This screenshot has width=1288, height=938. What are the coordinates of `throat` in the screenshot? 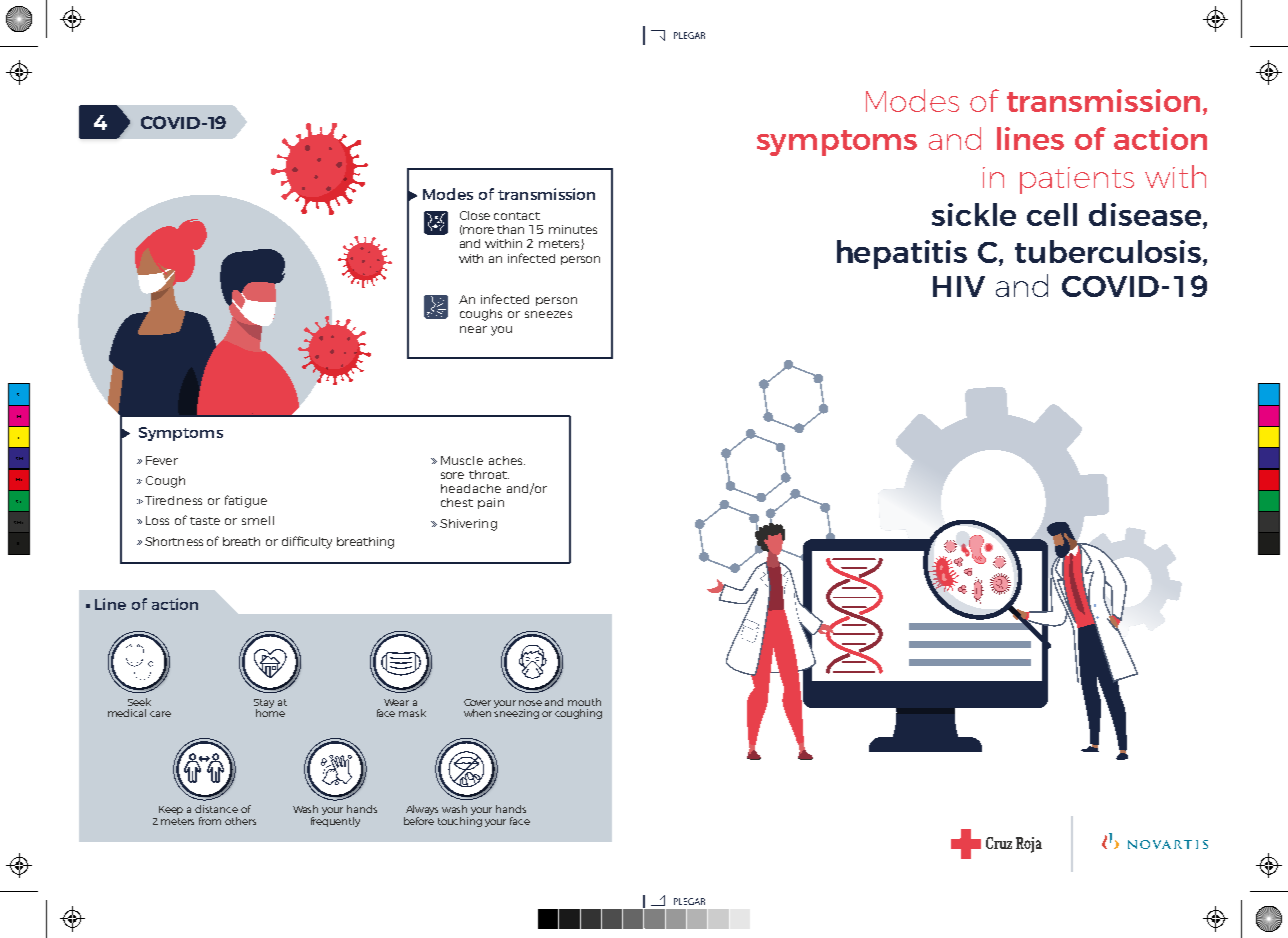 It's located at (489, 474).
